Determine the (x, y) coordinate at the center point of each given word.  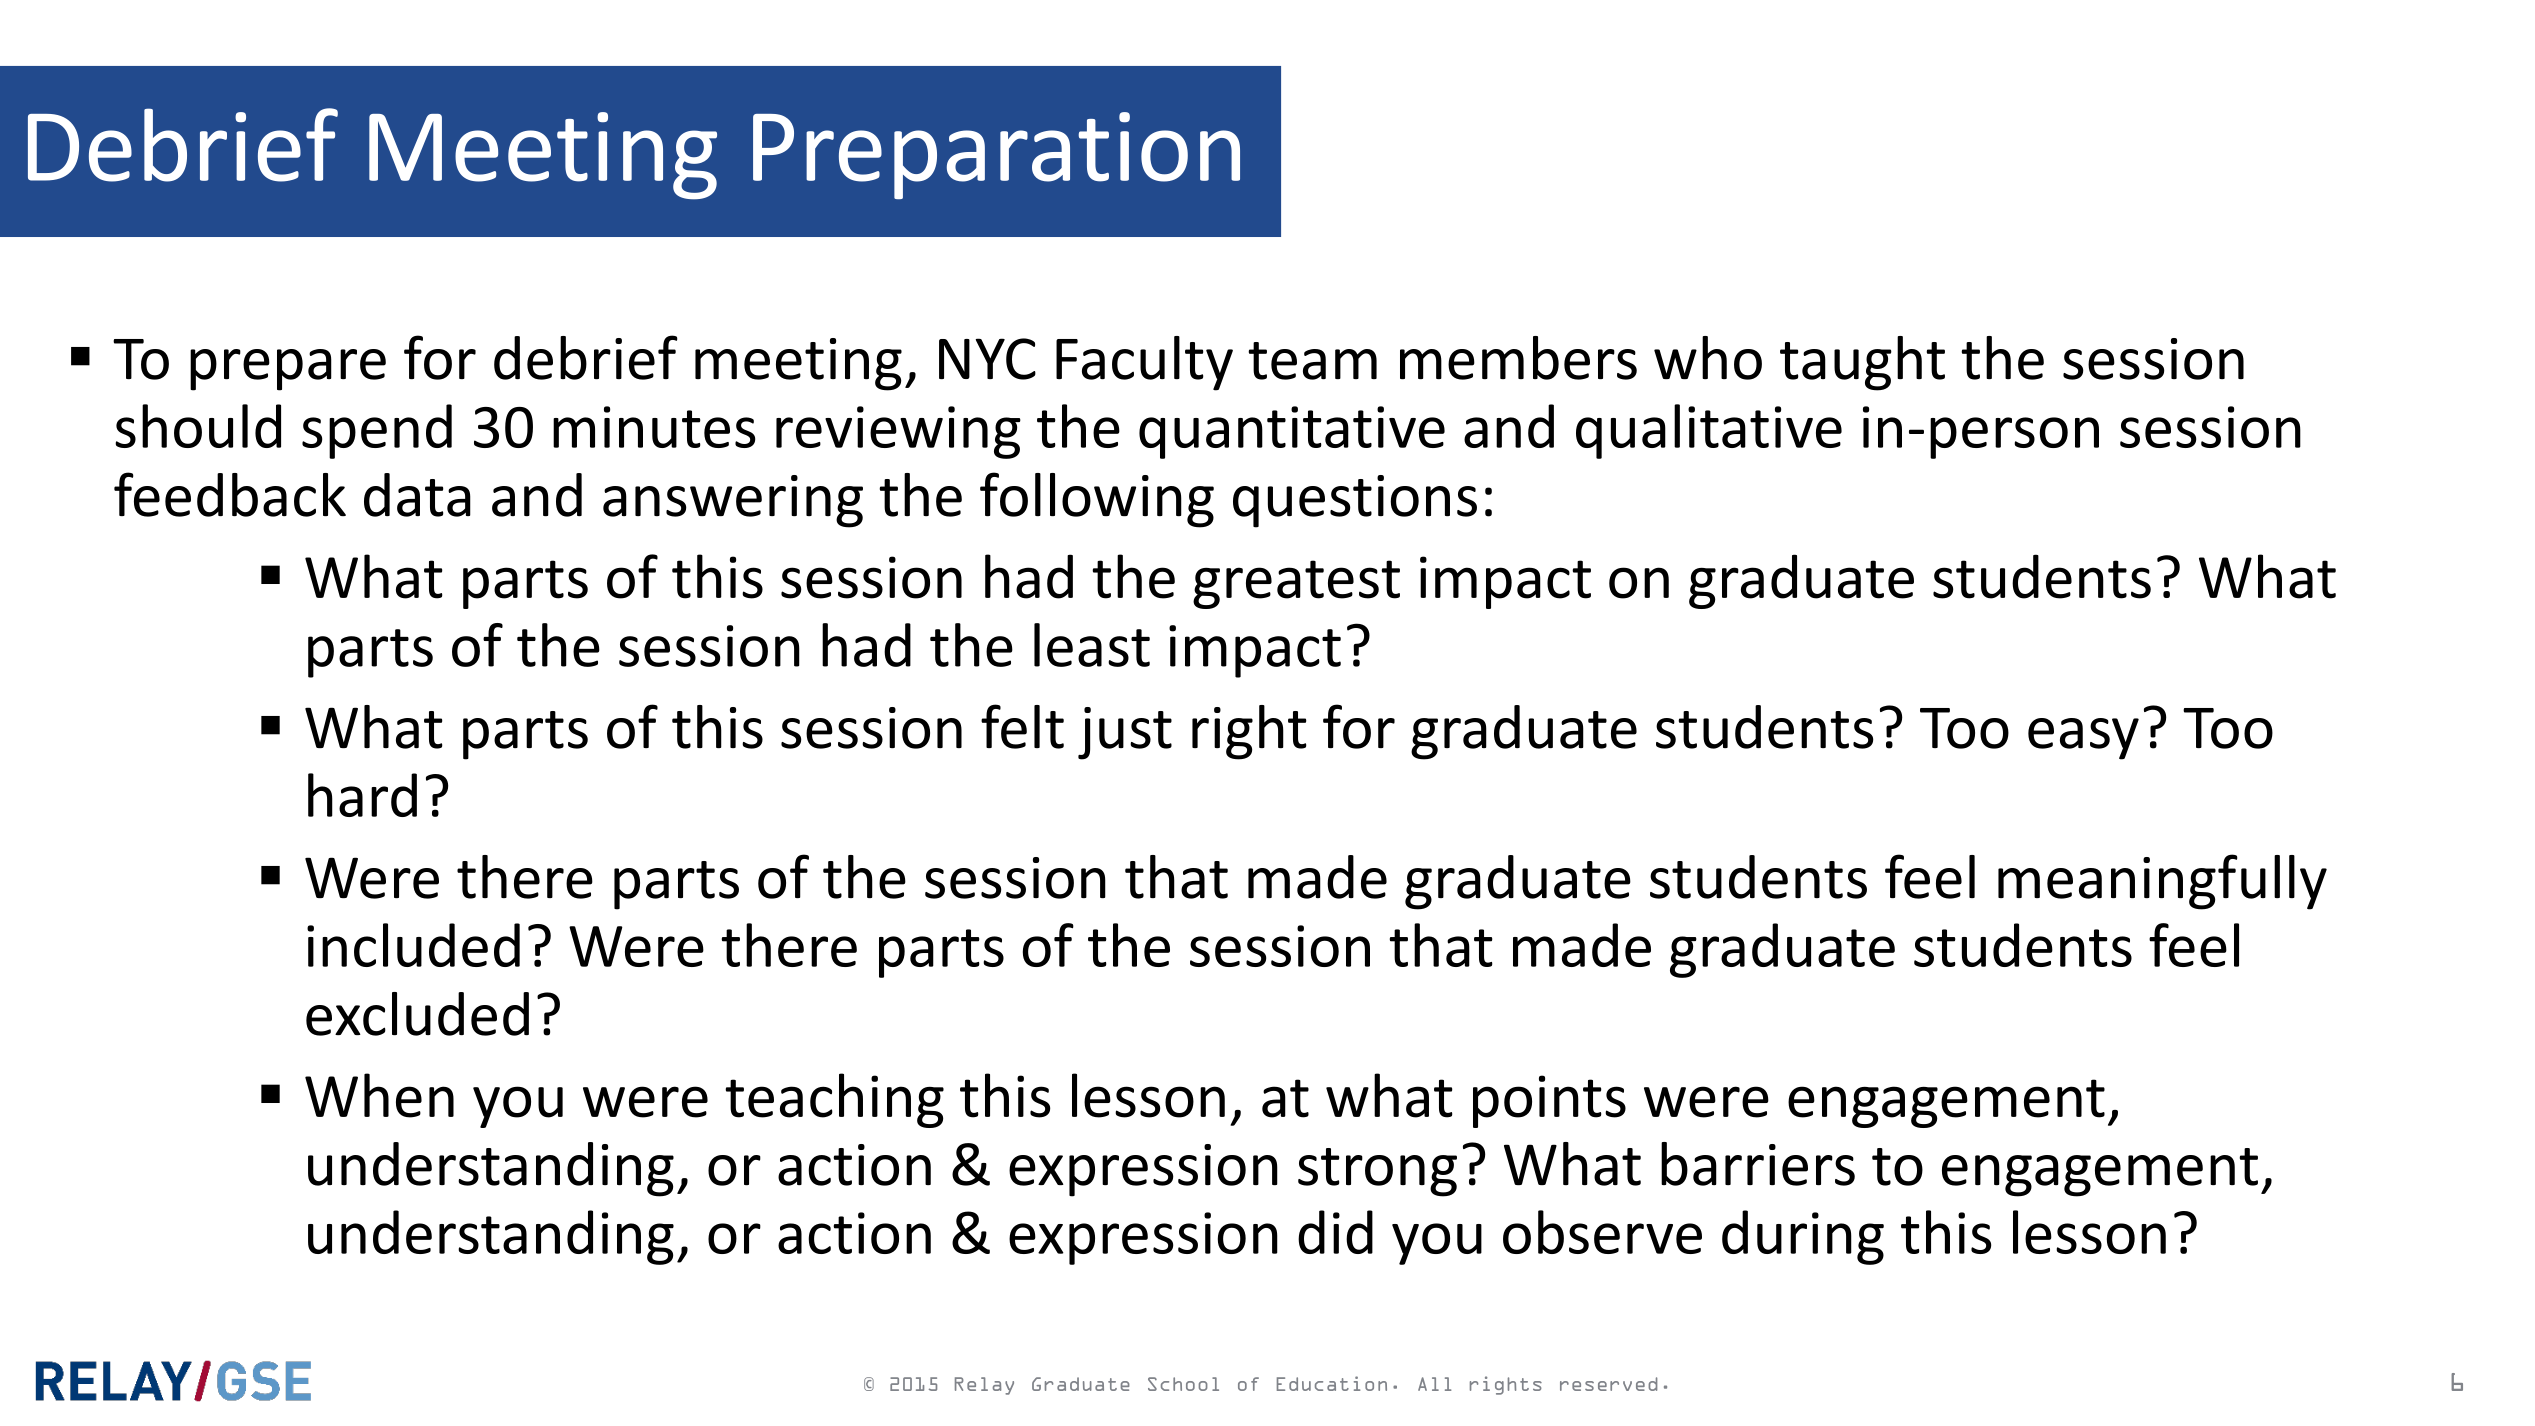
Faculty (1144, 363)
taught (1862, 363)
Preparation (996, 155)
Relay (984, 1386)
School (1183, 1384)
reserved (1608, 1384)
